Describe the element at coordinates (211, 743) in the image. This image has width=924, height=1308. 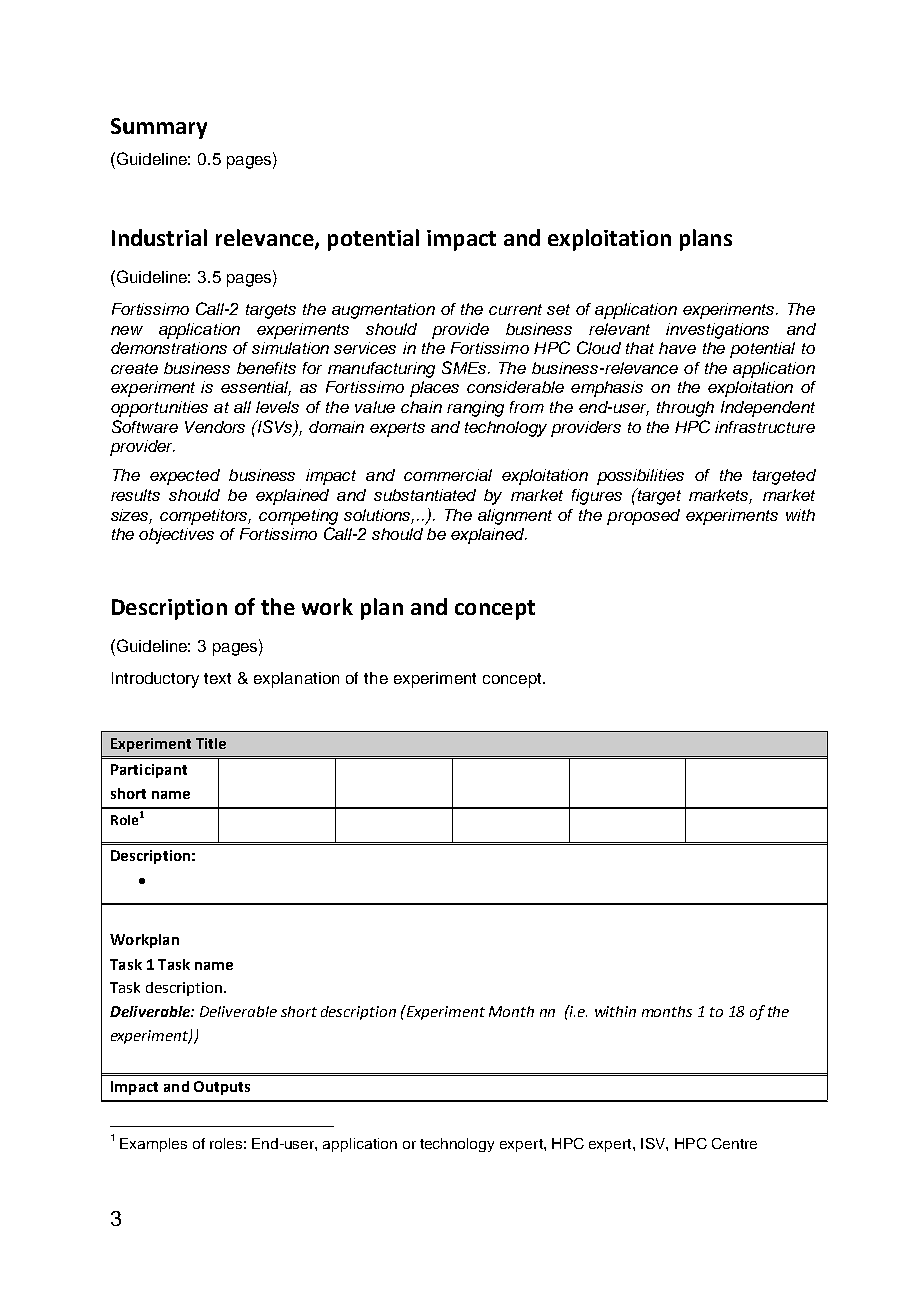
I see `Title` at that location.
